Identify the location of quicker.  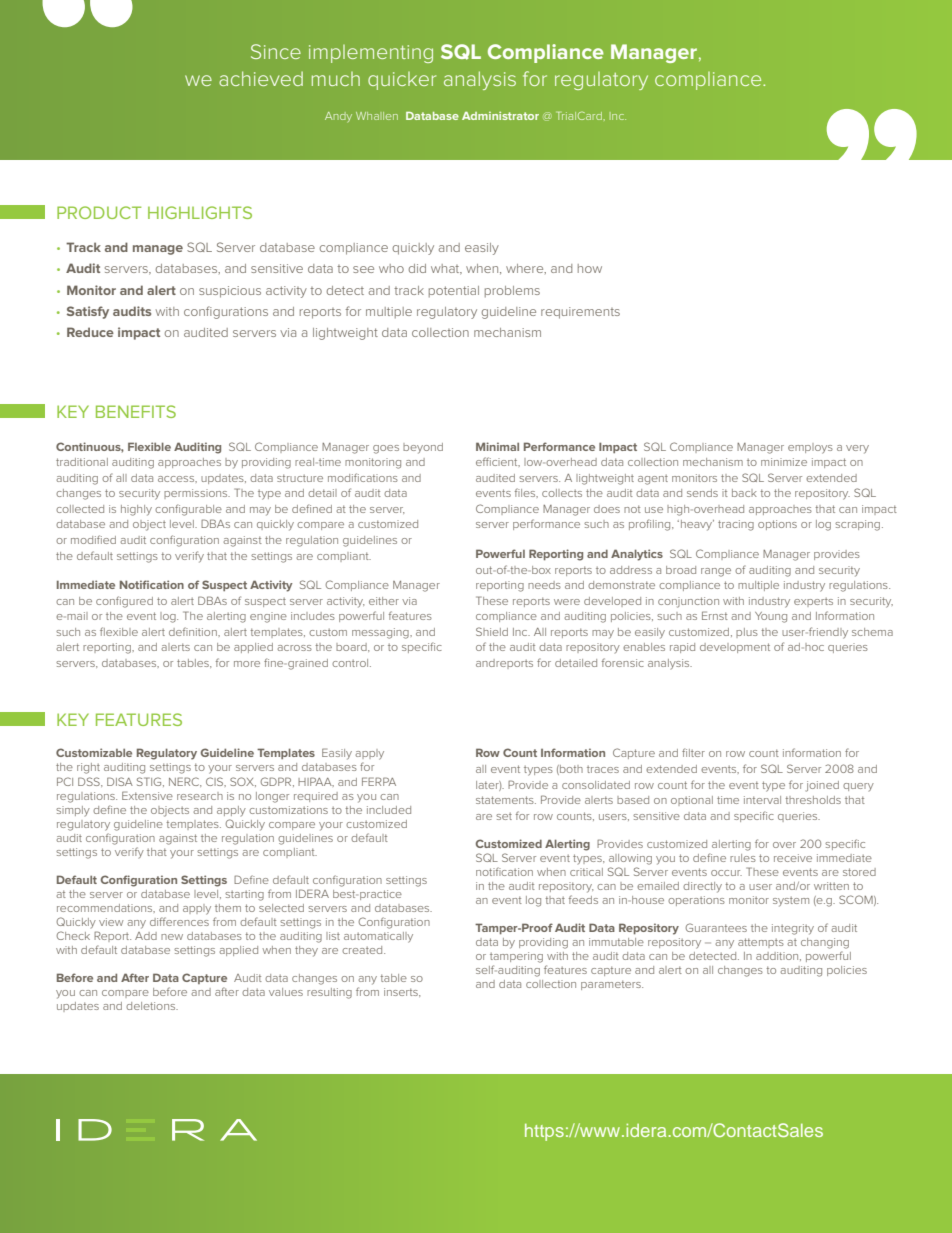
(402, 81).
